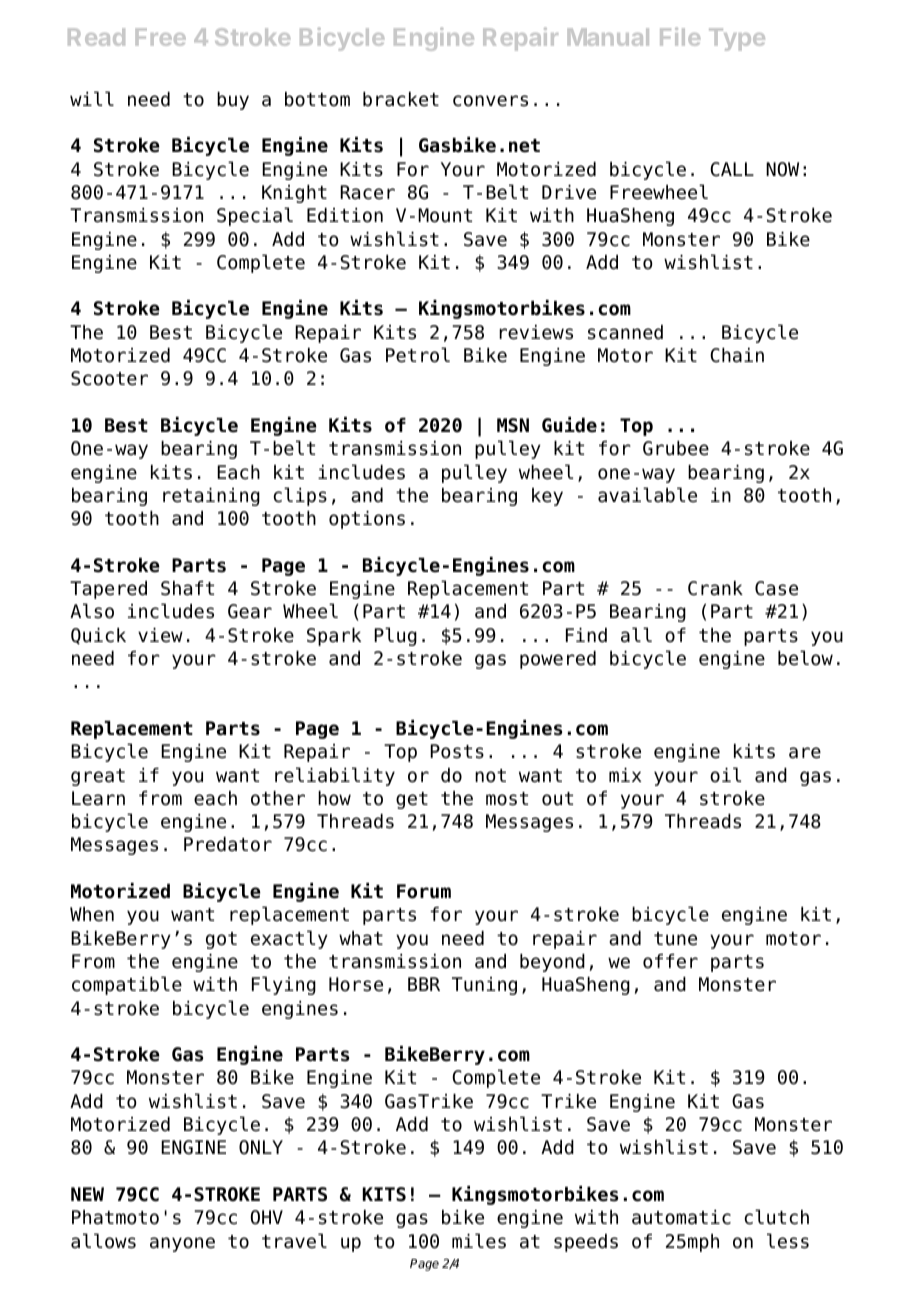 The width and height of the screenshot is (924, 1308). What do you see at coordinates (182, 1244) in the screenshot?
I see `anyone` at bounding box center [182, 1244].
